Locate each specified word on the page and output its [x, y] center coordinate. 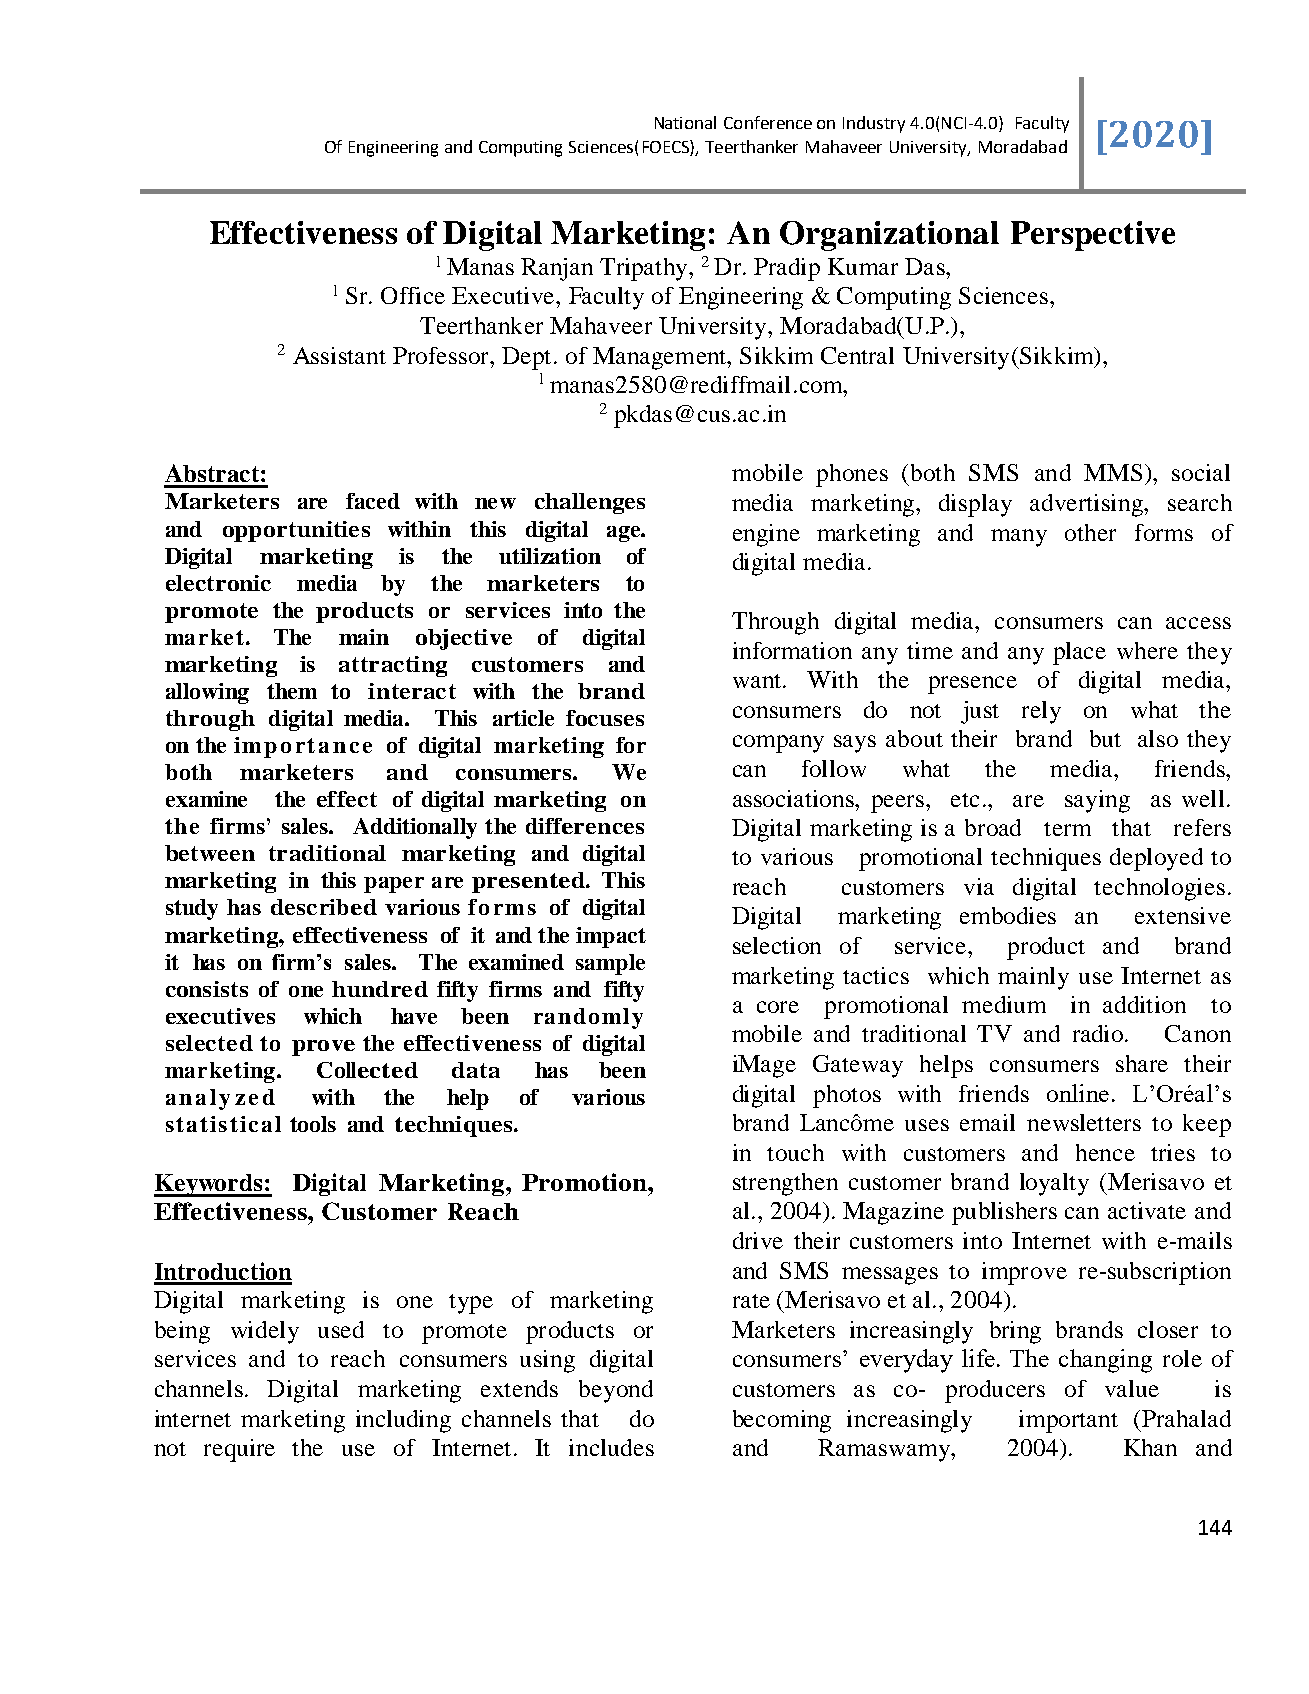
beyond [616, 1391]
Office [413, 295]
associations [795, 798]
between [210, 853]
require [239, 1450]
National [685, 122]
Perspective [1093, 236]
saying [1097, 801]
